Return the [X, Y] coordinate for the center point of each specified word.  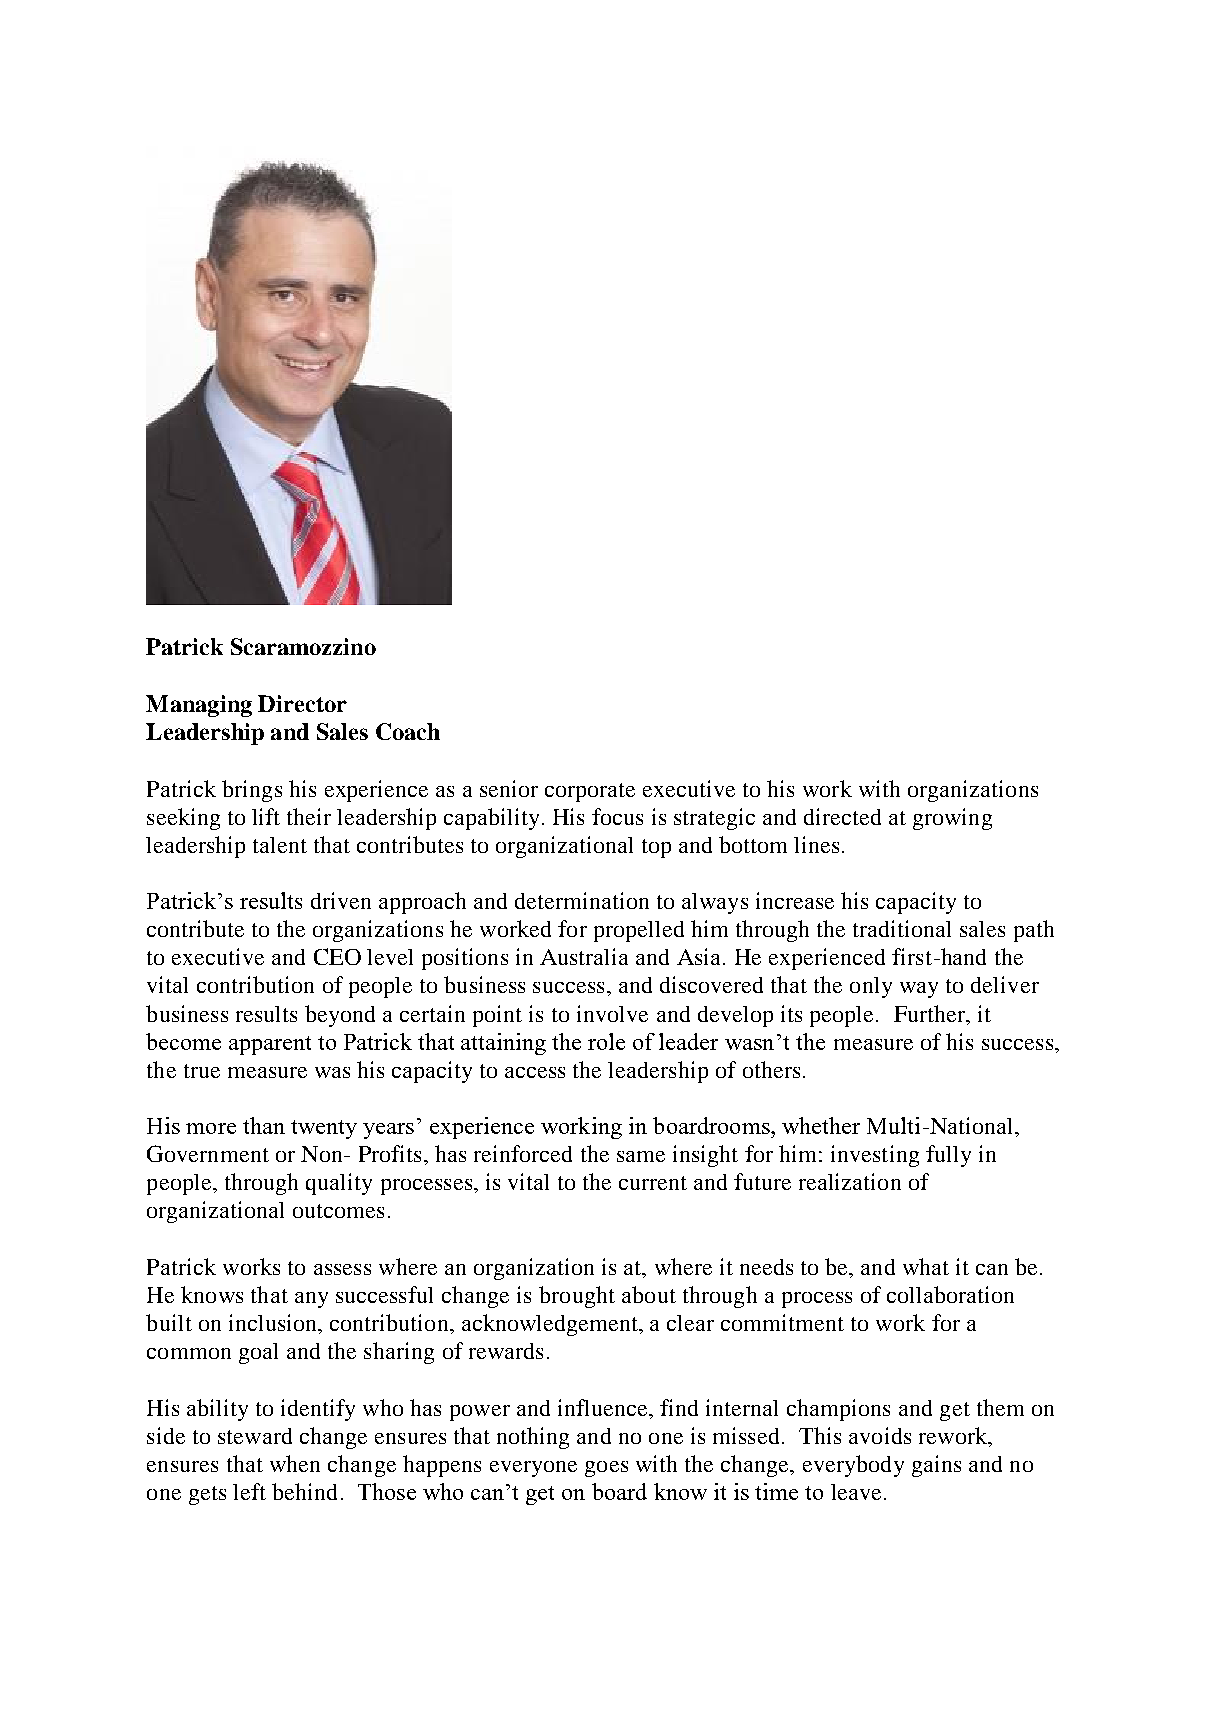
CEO [337, 956]
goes [606, 1469]
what [926, 1266]
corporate [590, 792]
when [295, 1463]
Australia [584, 956]
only [871, 987]
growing [952, 819]
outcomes [338, 1211]
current [653, 1183]
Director [302, 703]
